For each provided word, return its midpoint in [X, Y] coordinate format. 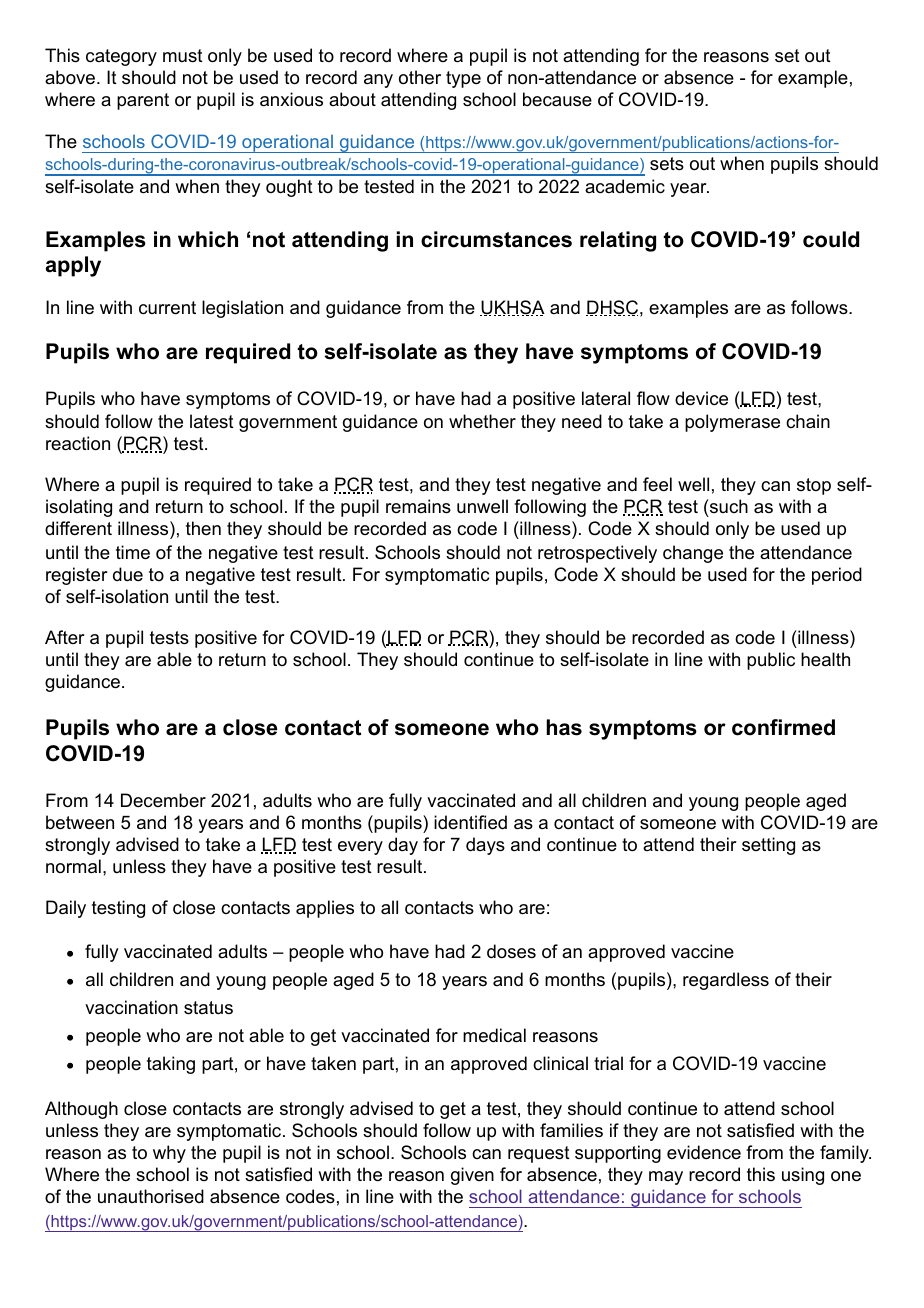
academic [625, 186]
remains [418, 506]
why [169, 1154]
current [167, 308]
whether [482, 421]
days [485, 846]
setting [768, 846]
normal [73, 866]
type [463, 79]
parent [143, 101]
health [825, 659]
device [701, 398]
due [128, 574]
